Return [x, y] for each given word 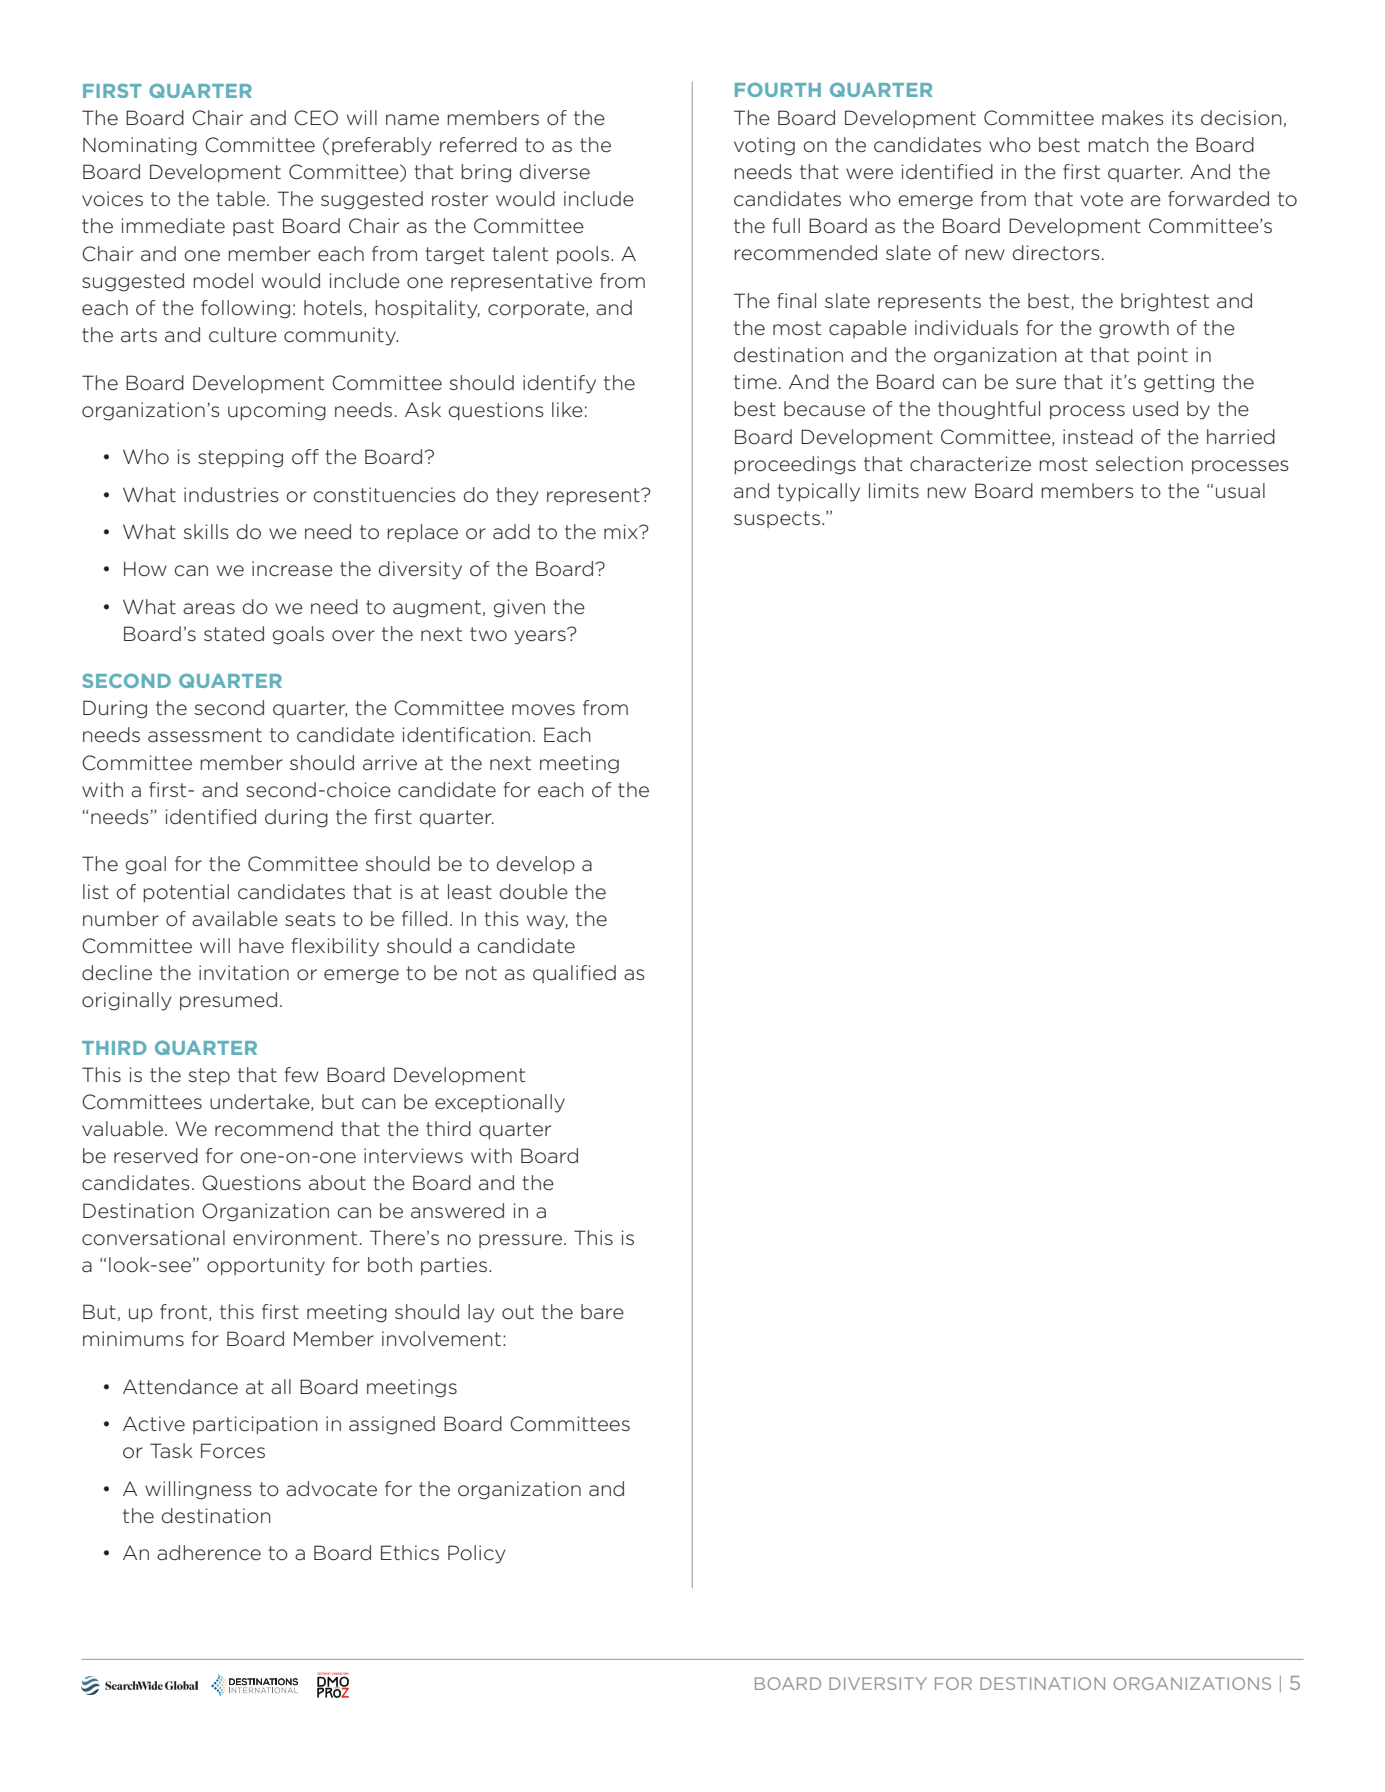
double [534, 892]
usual [1240, 491]
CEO [316, 118]
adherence [209, 1553]
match [1118, 145]
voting [764, 146]
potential [186, 893]
